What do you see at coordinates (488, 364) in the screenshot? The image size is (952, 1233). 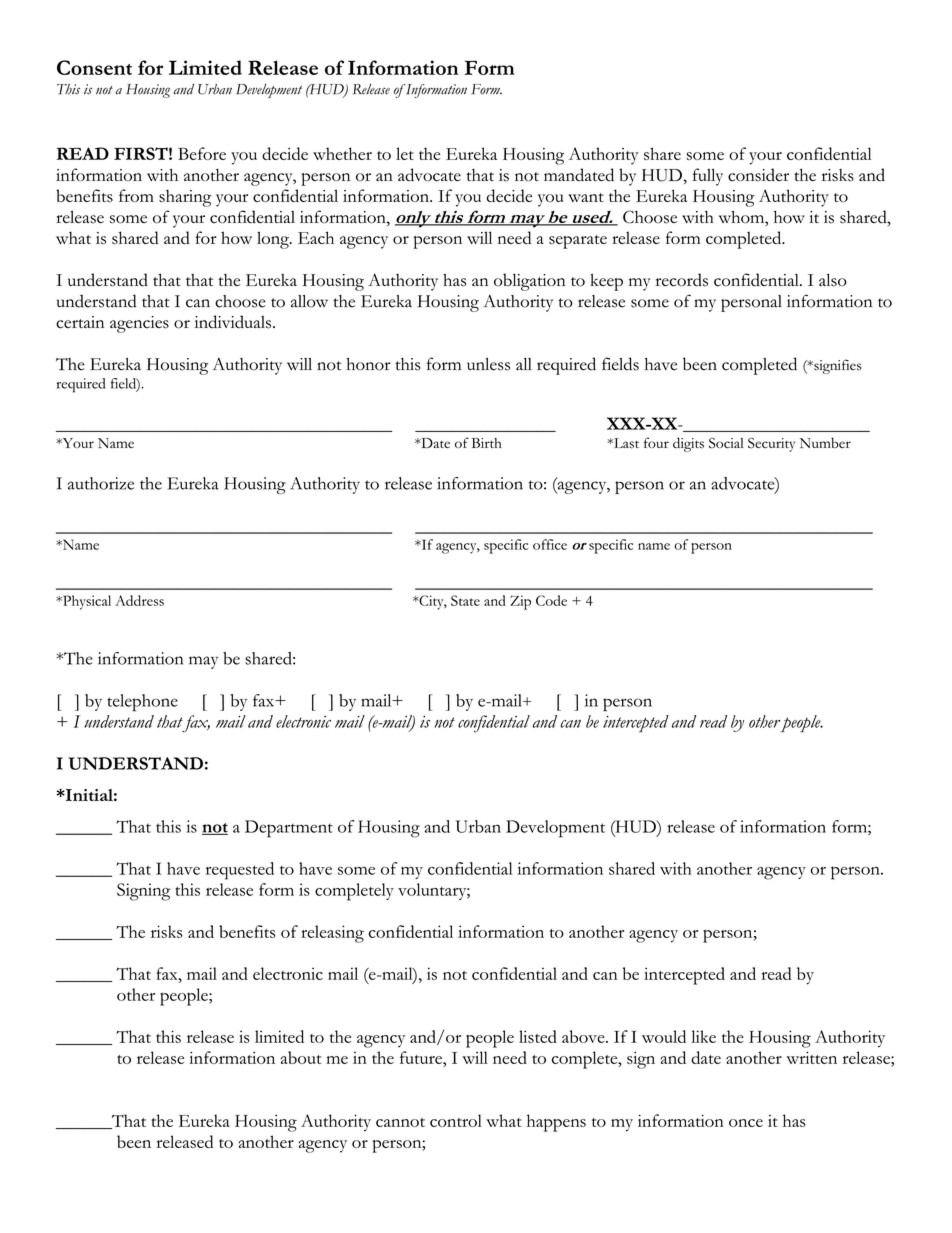 I see `unless` at bounding box center [488, 364].
